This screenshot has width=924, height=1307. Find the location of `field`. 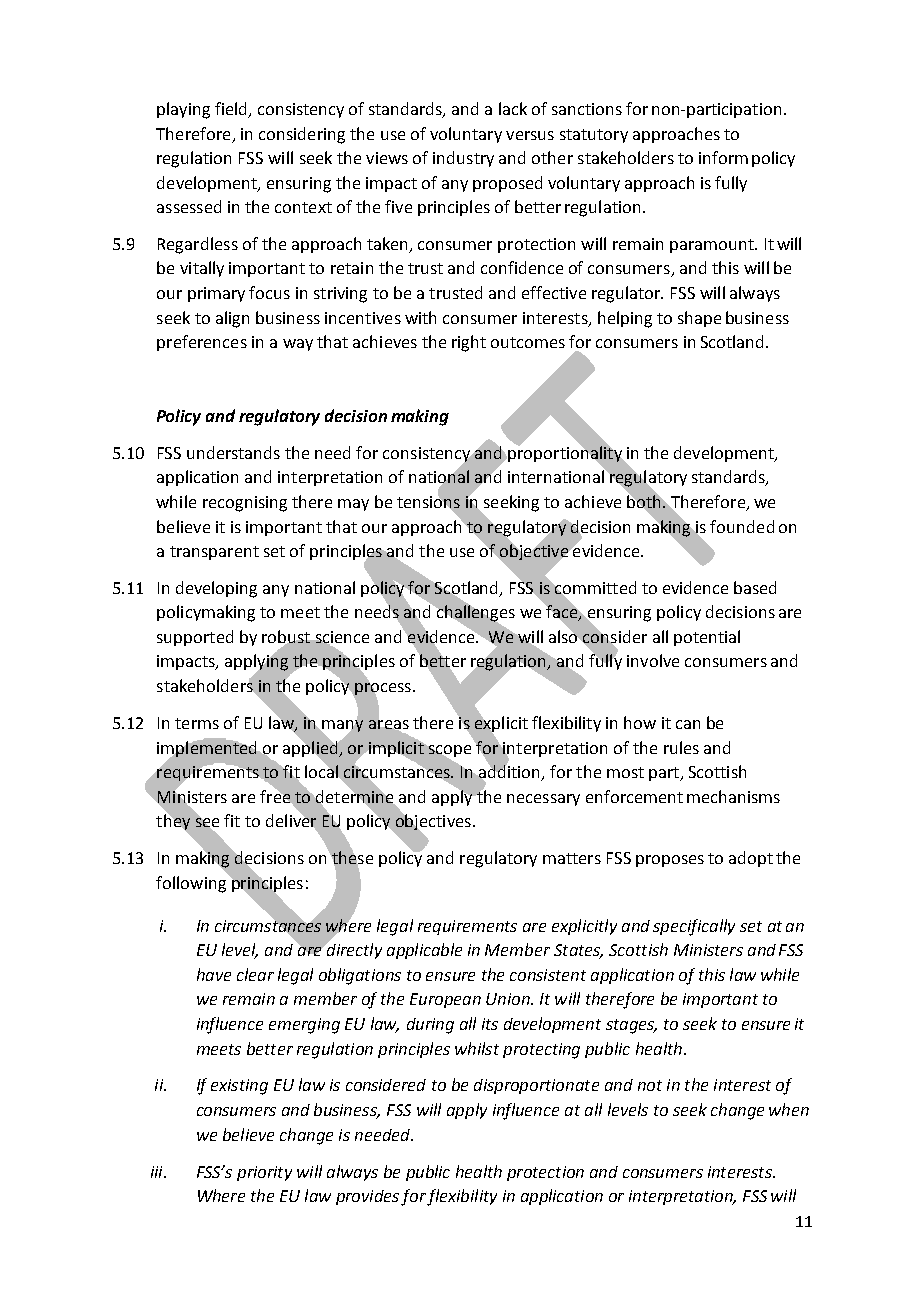

field is located at coordinates (232, 110).
